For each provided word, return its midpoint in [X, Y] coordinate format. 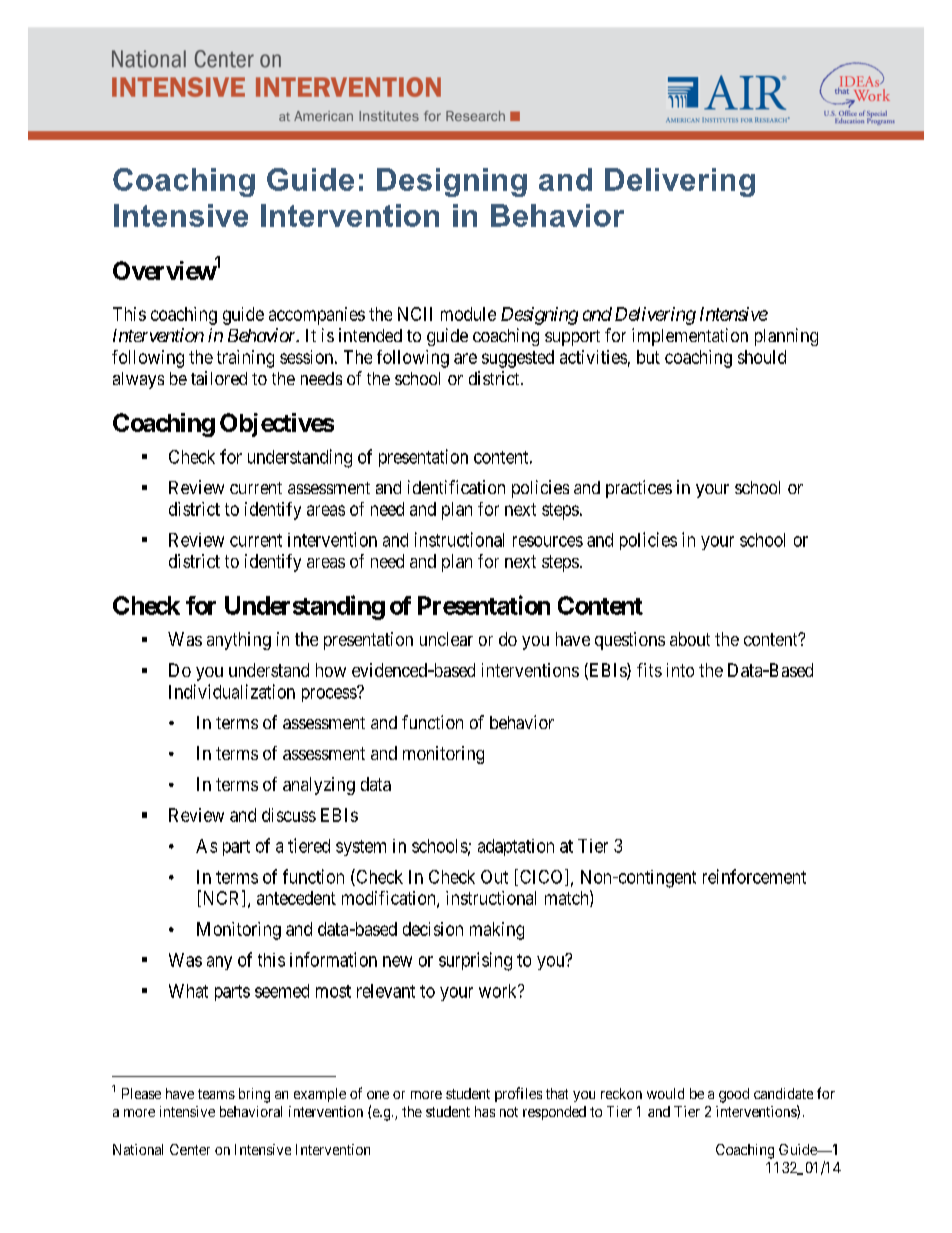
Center [190, 1149]
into [680, 670]
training [245, 359]
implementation [690, 337]
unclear [446, 639]
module [468, 314]
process [330, 694]
